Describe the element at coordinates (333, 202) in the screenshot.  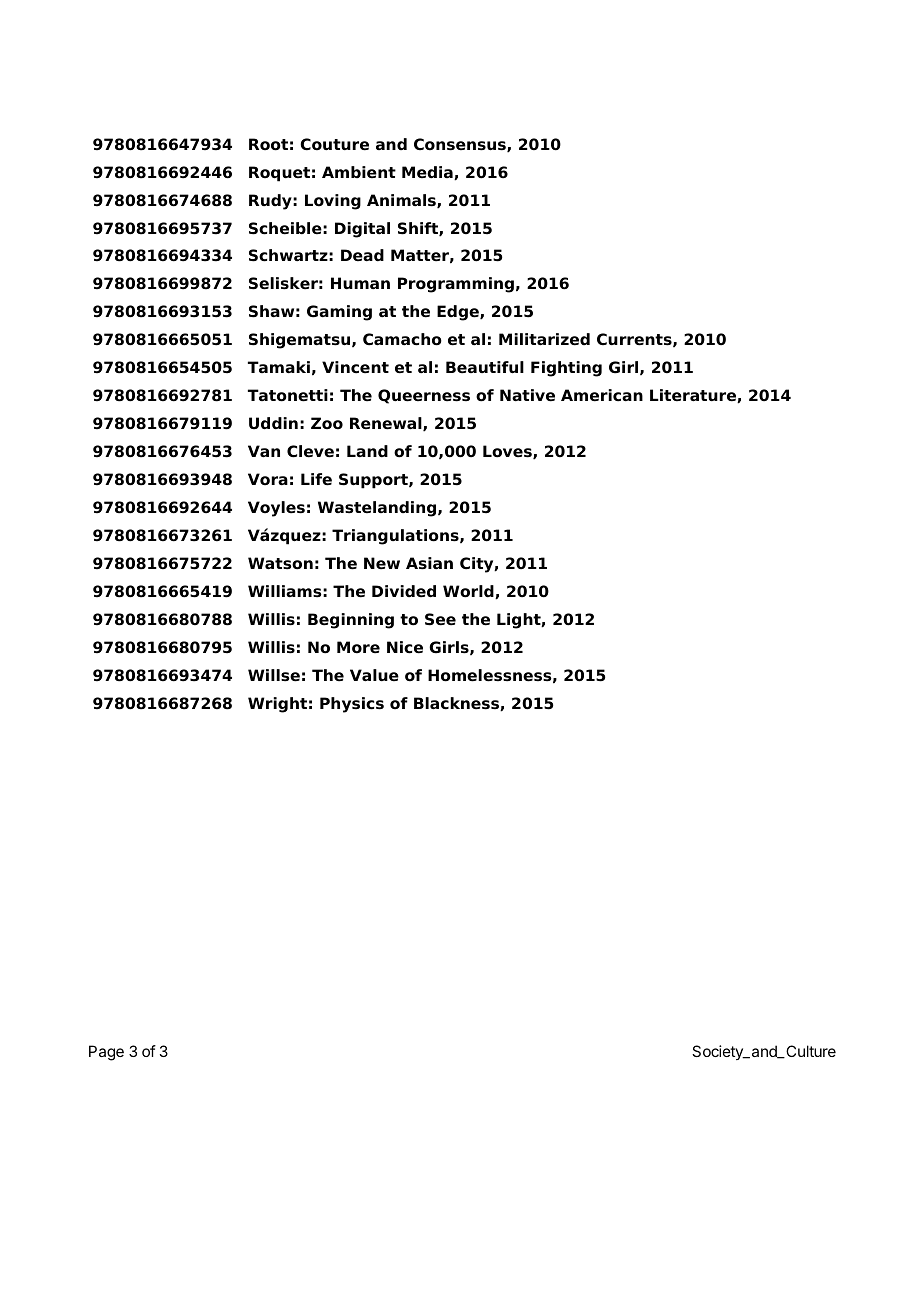
I see `Loving` at that location.
